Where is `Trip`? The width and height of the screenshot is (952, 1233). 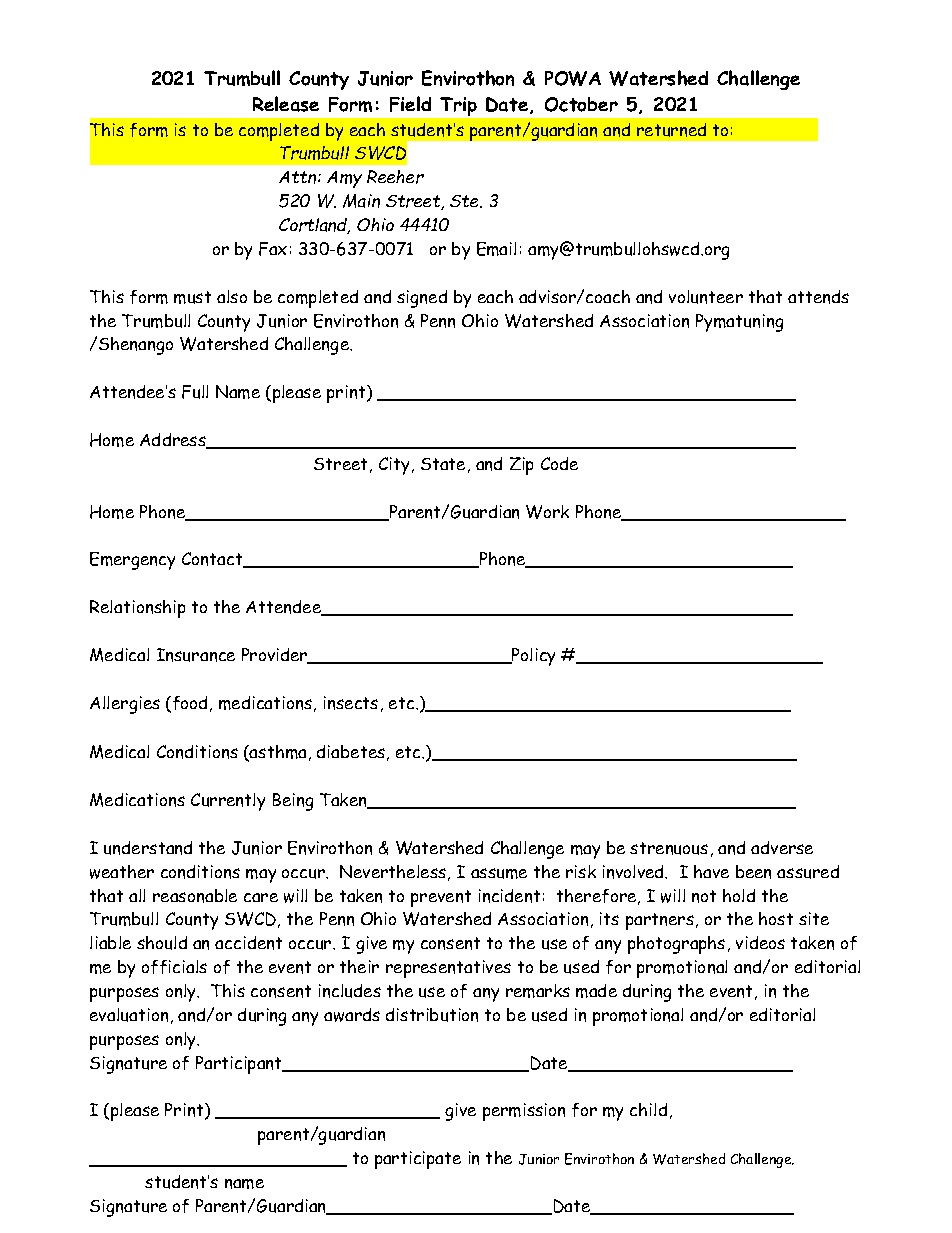 Trip is located at coordinates (458, 106).
